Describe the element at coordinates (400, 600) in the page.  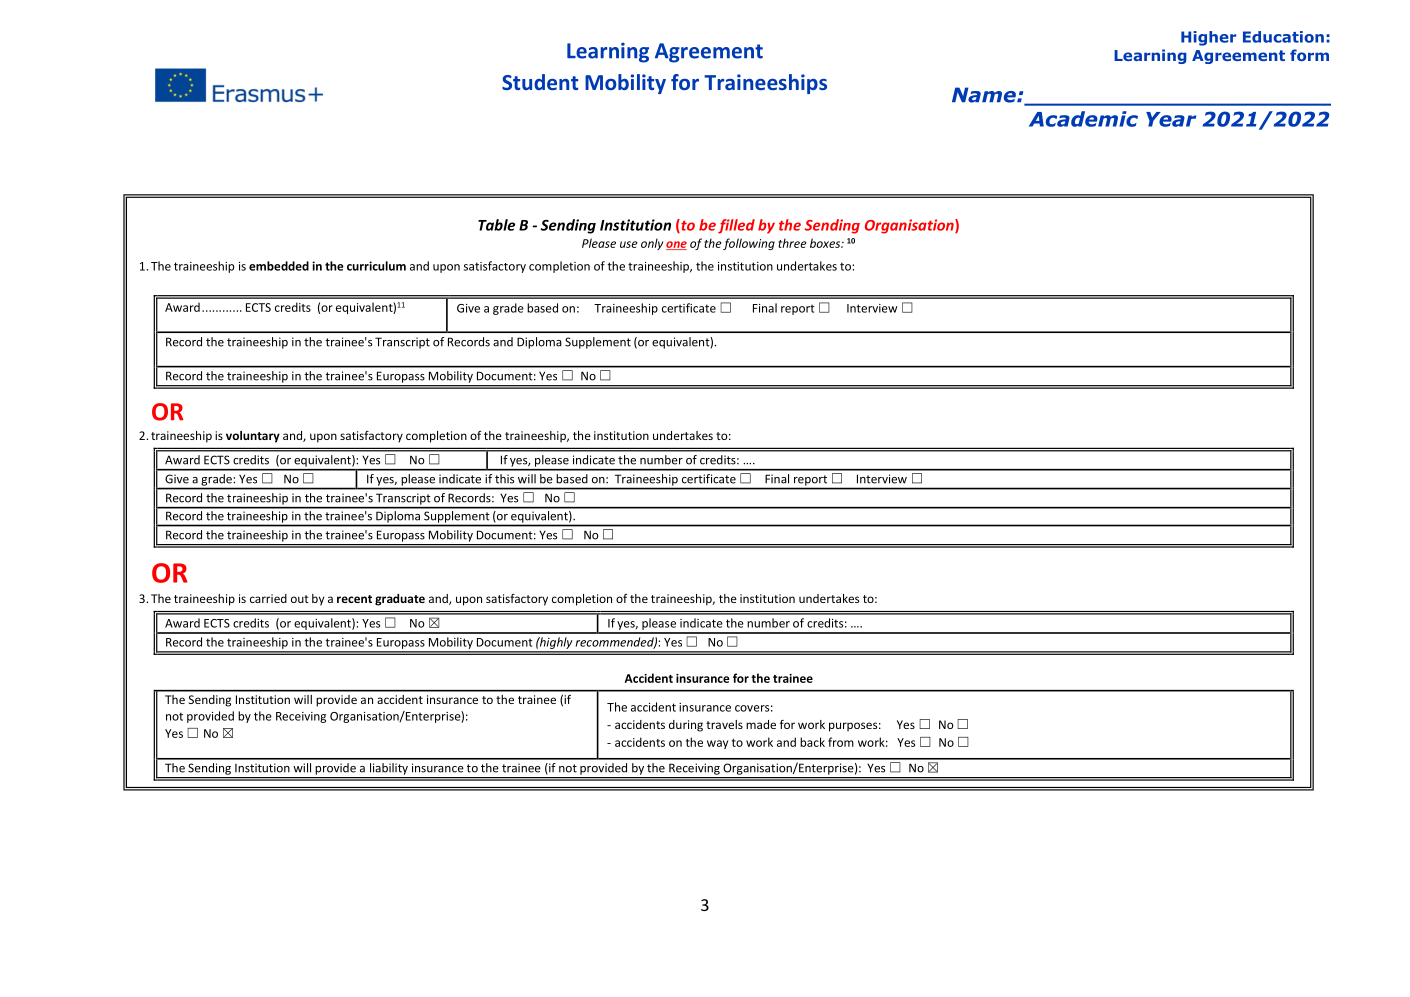
I see `graduate` at that location.
